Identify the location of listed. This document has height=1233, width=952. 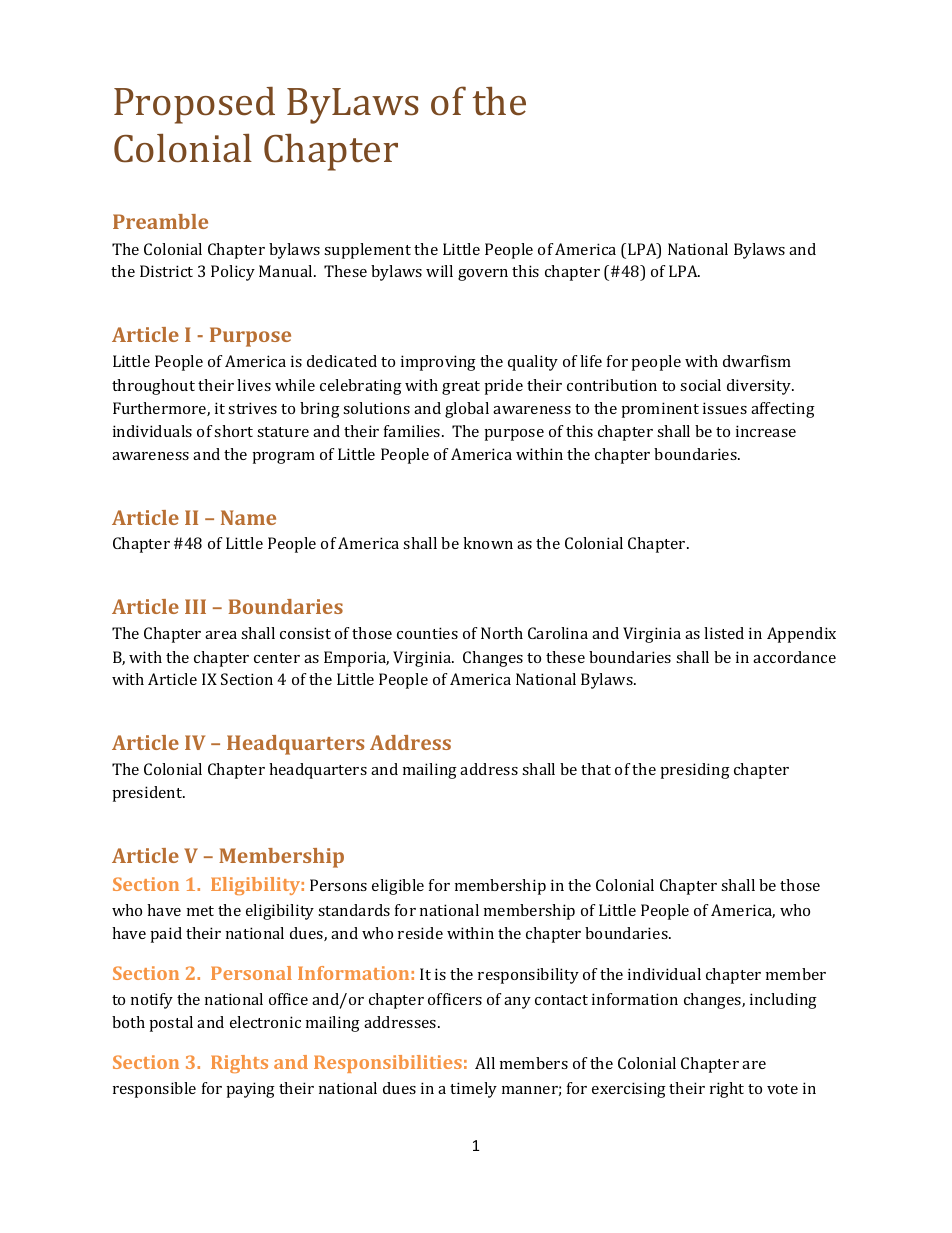
(724, 633).
